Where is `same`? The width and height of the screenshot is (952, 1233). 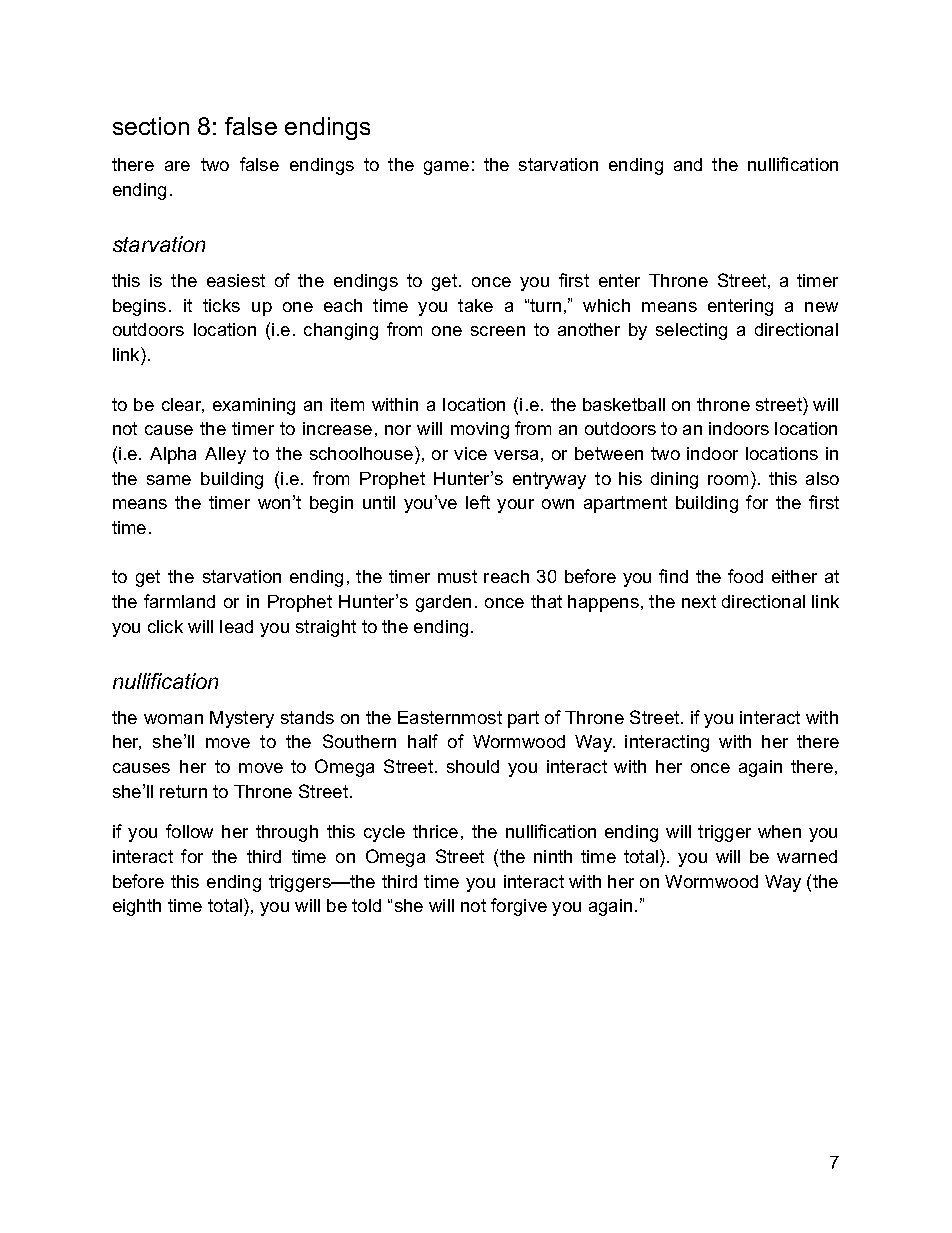 same is located at coordinates (169, 480).
